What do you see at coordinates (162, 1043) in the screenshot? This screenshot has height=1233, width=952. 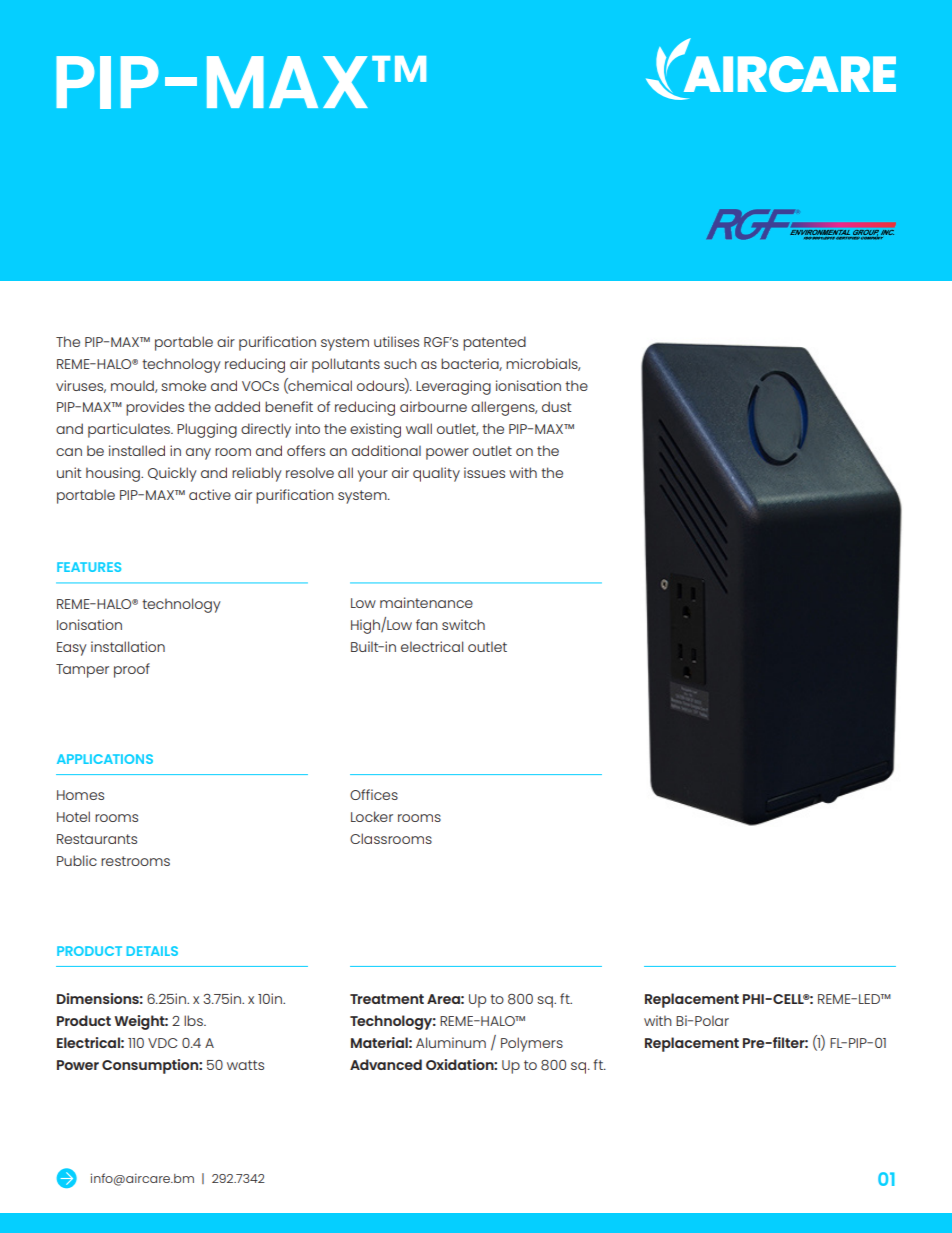 I see `VDC` at bounding box center [162, 1043].
